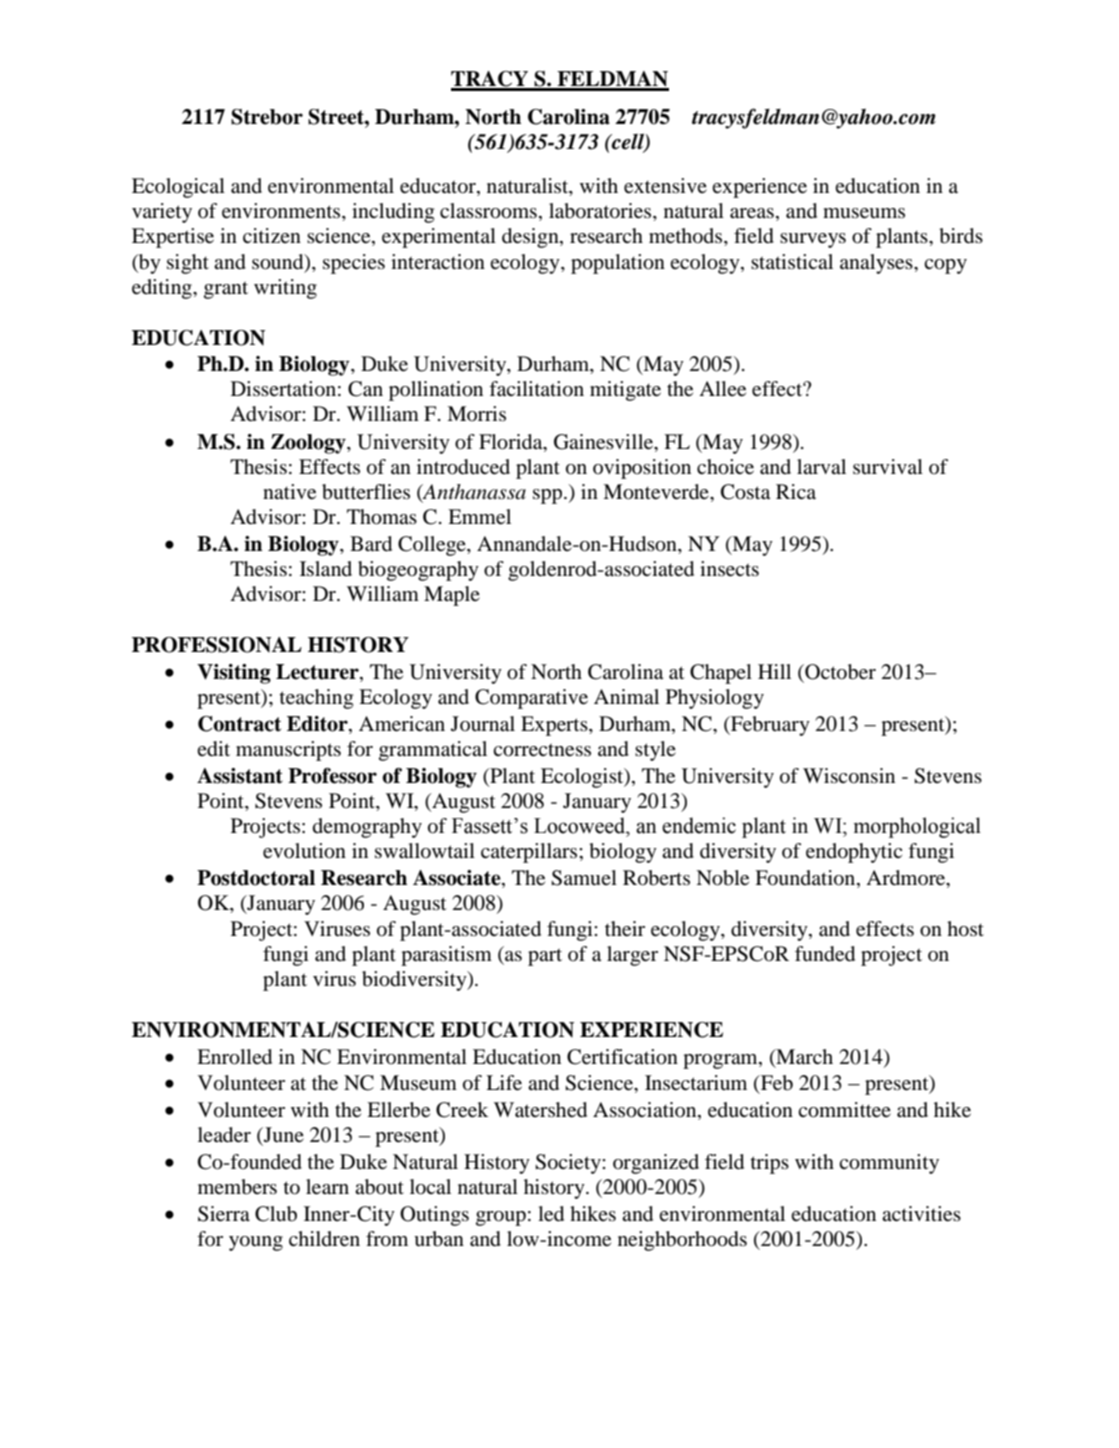 This document has width=1119, height=1448. Describe the element at coordinates (839, 672) in the document. I see `October` at that location.
